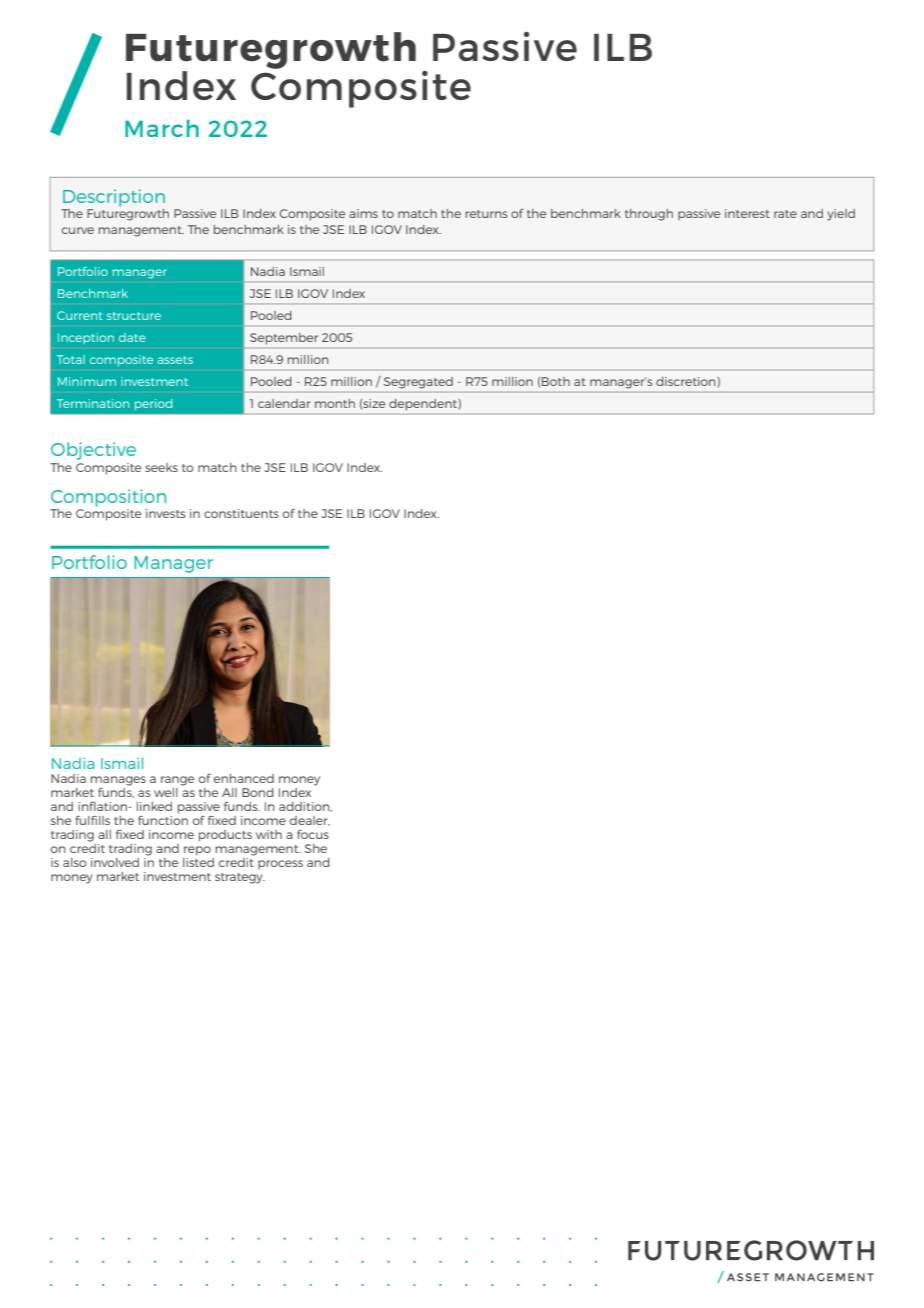 This image has height=1308, width=924. What do you see at coordinates (197, 851) in the image?
I see `repo` at bounding box center [197, 851].
